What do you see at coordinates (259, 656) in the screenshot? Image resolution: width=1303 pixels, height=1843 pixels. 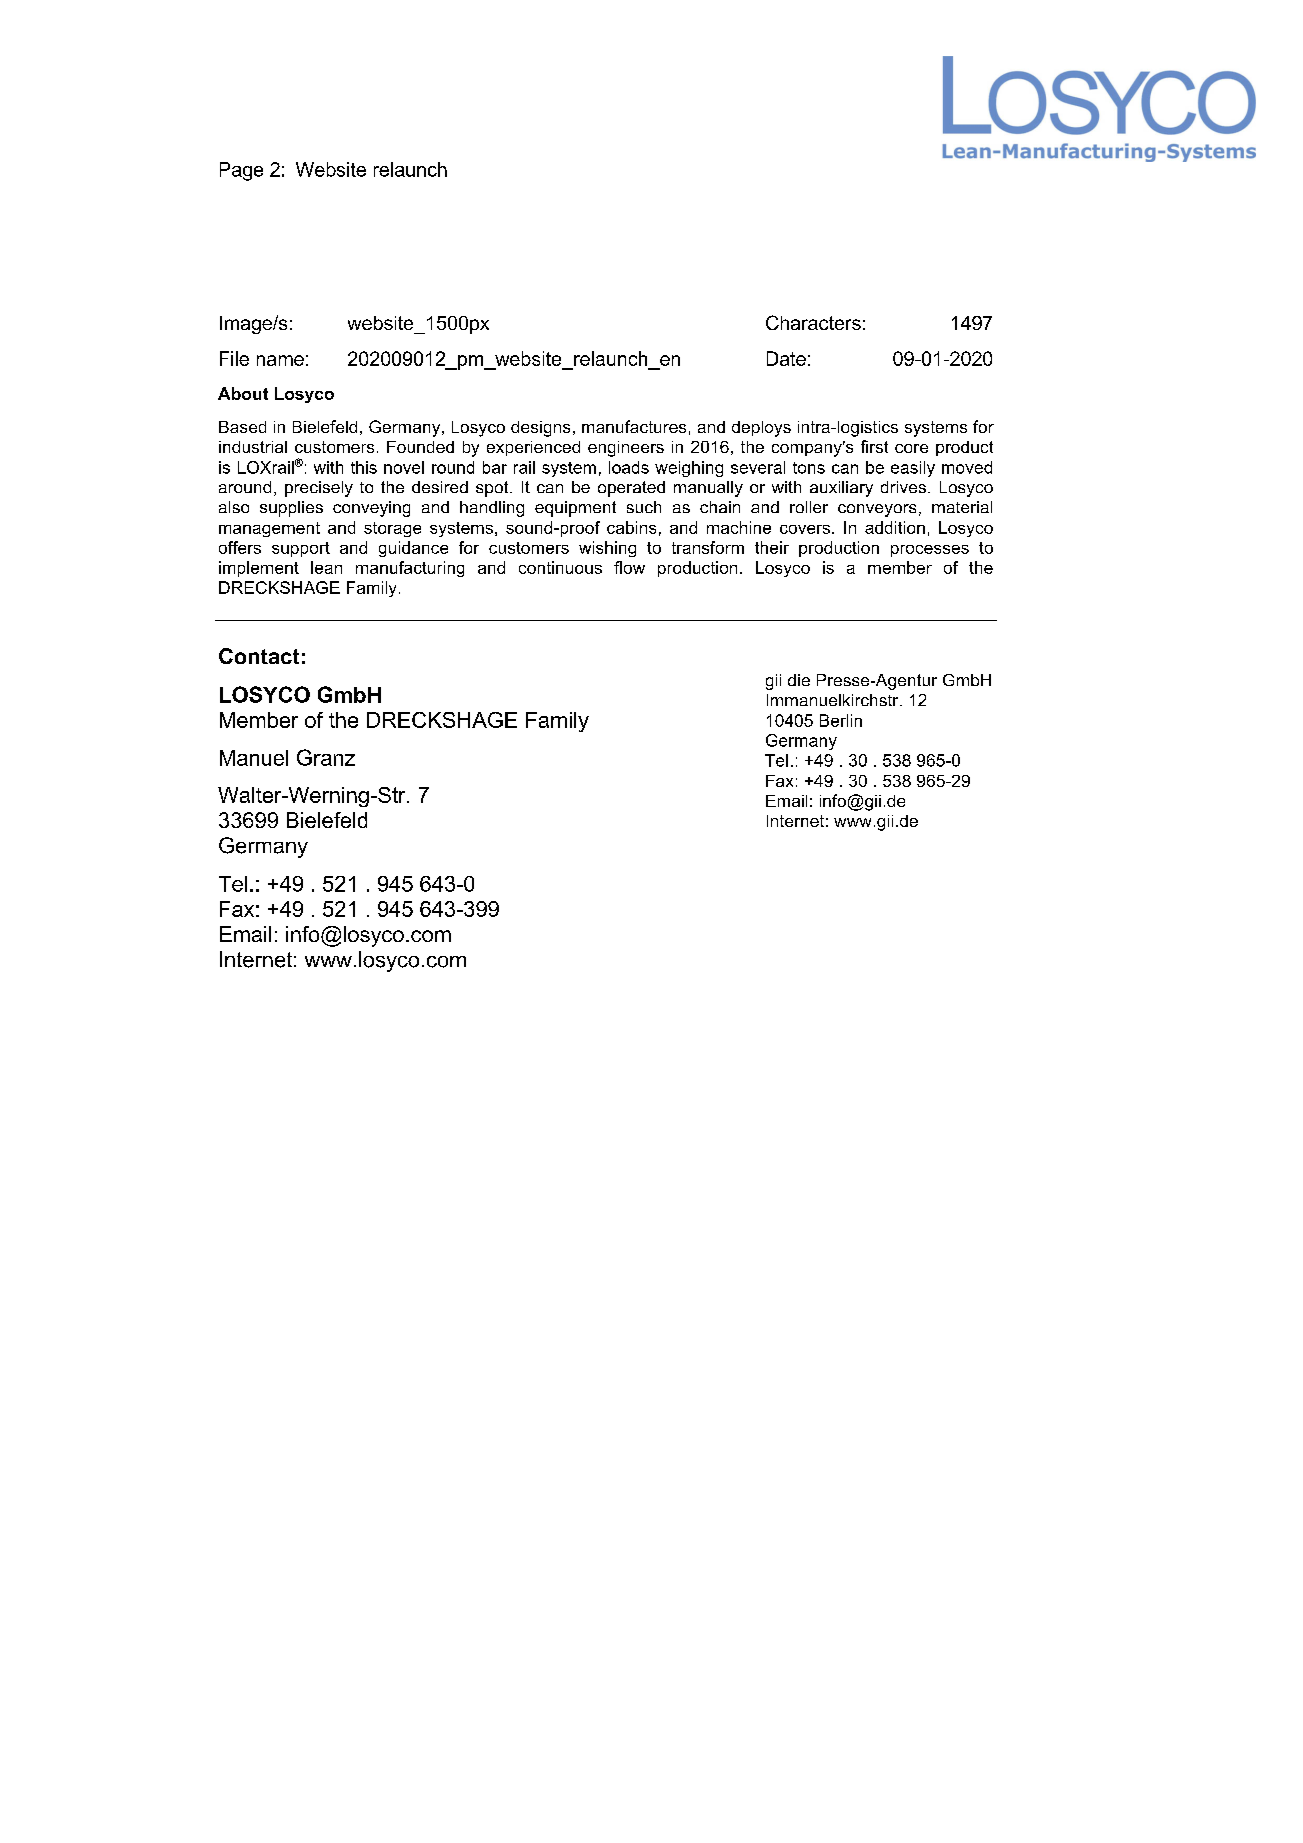 I see `Contact` at bounding box center [259, 656].
